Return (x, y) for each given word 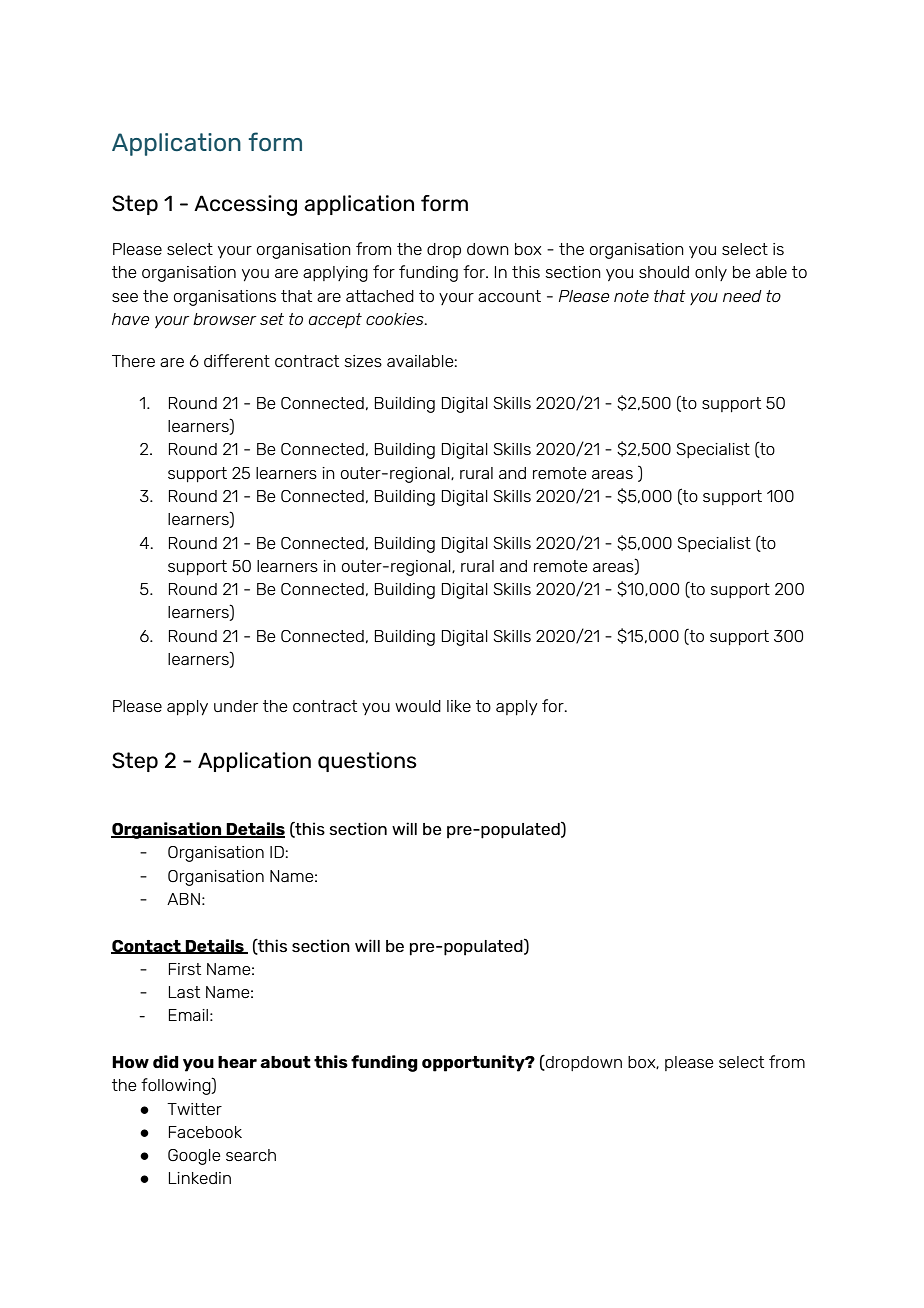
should (664, 272)
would (418, 706)
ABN (183, 899)
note (631, 296)
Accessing (245, 205)
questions (367, 762)
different (237, 360)
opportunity (474, 1063)
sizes (363, 361)
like (459, 706)
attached (380, 296)
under (236, 706)
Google (194, 1157)
